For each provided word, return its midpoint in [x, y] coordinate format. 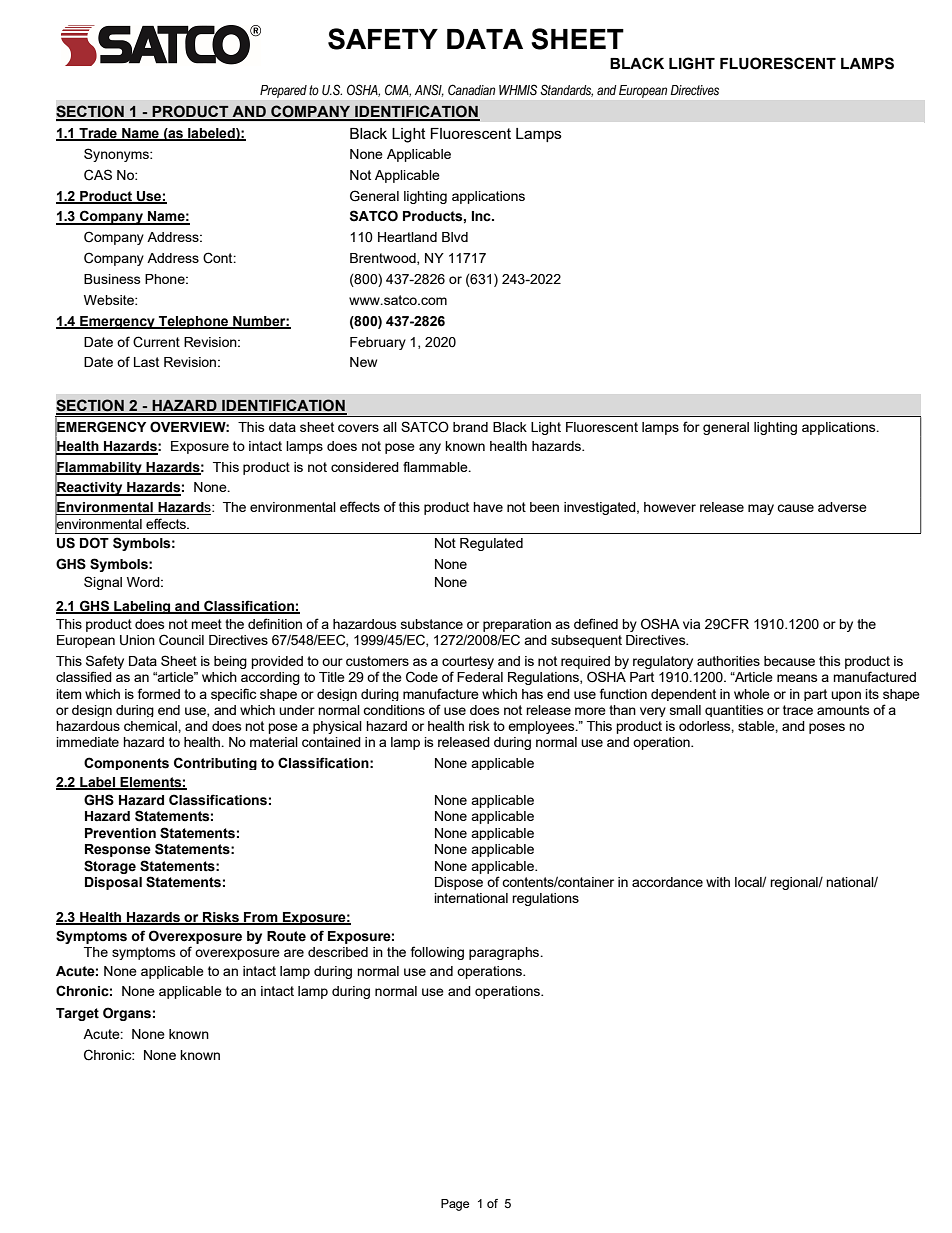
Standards [566, 90]
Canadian [471, 90]
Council [181, 640]
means [797, 678]
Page [455, 1205]
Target [77, 1014]
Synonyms [117, 155]
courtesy [468, 664]
